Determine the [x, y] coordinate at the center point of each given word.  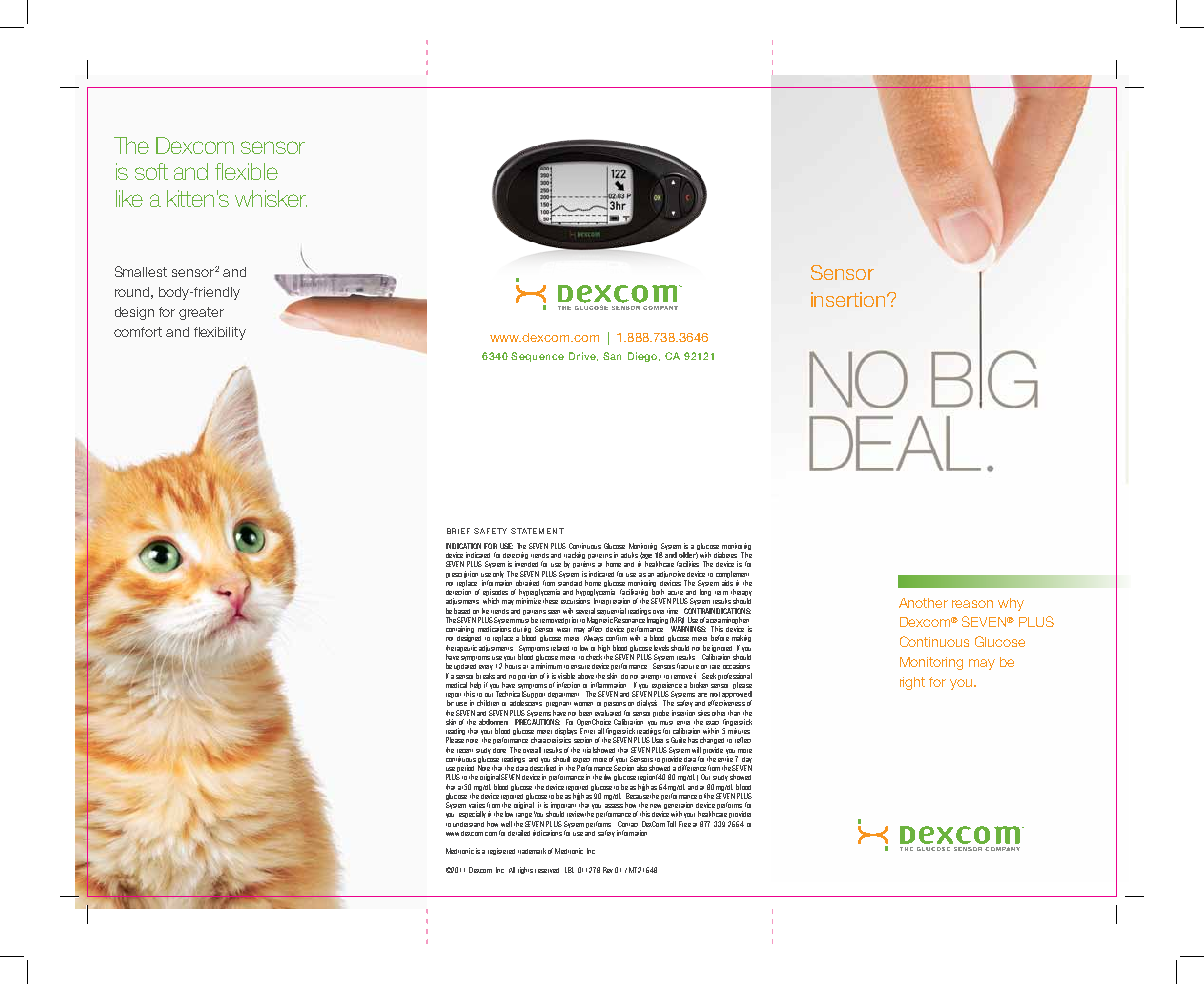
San [612, 356]
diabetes [725, 555]
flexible [246, 171]
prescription [462, 576]
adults [629, 555]
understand [468, 824]
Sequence [537, 357]
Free [685, 824]
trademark [532, 851]
